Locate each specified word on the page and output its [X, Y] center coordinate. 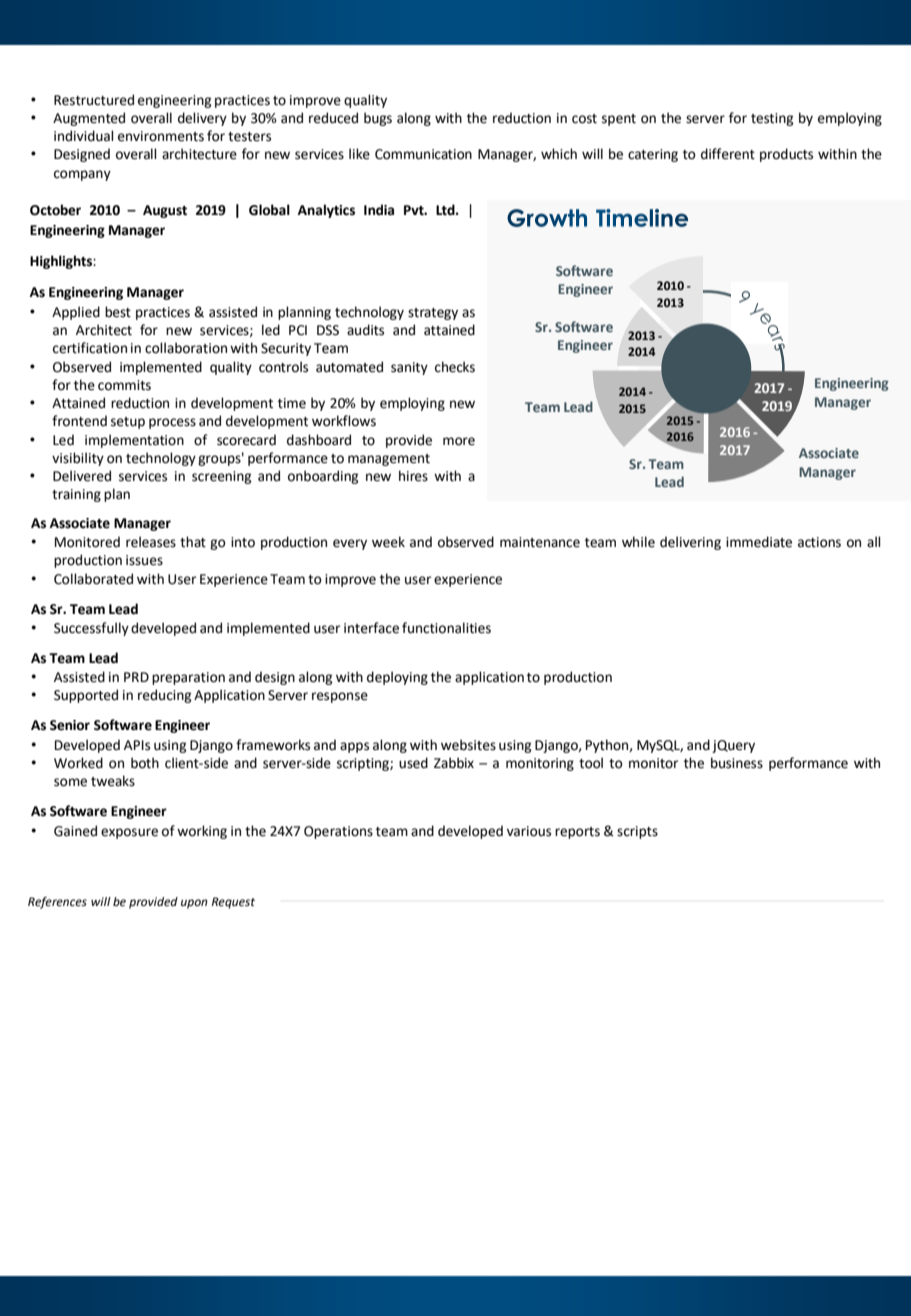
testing [772, 119]
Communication [423, 154]
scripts [637, 832]
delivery [202, 119]
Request [233, 903]
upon [194, 904]
